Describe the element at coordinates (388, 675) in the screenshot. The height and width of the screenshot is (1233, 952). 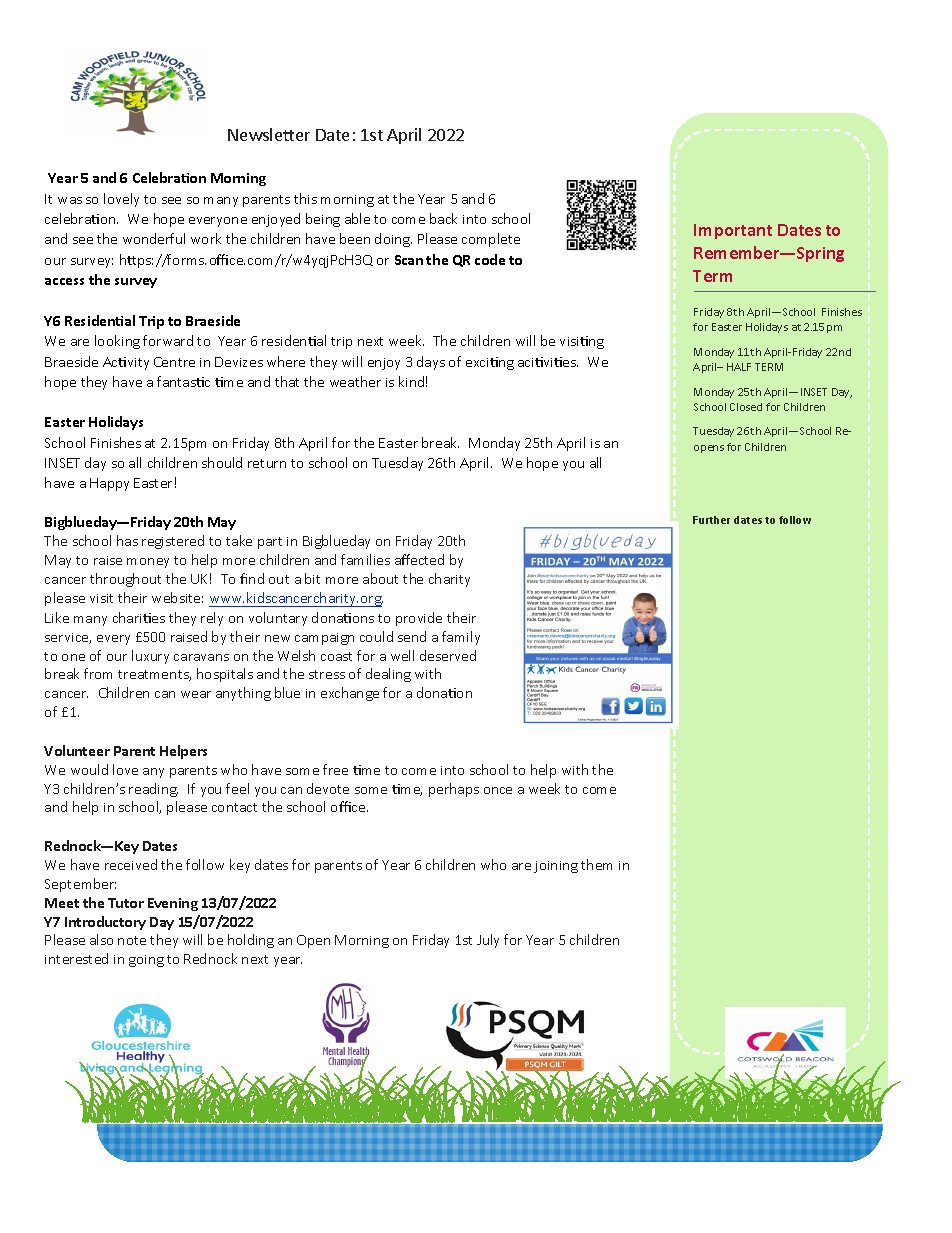
I see `dealing` at that location.
